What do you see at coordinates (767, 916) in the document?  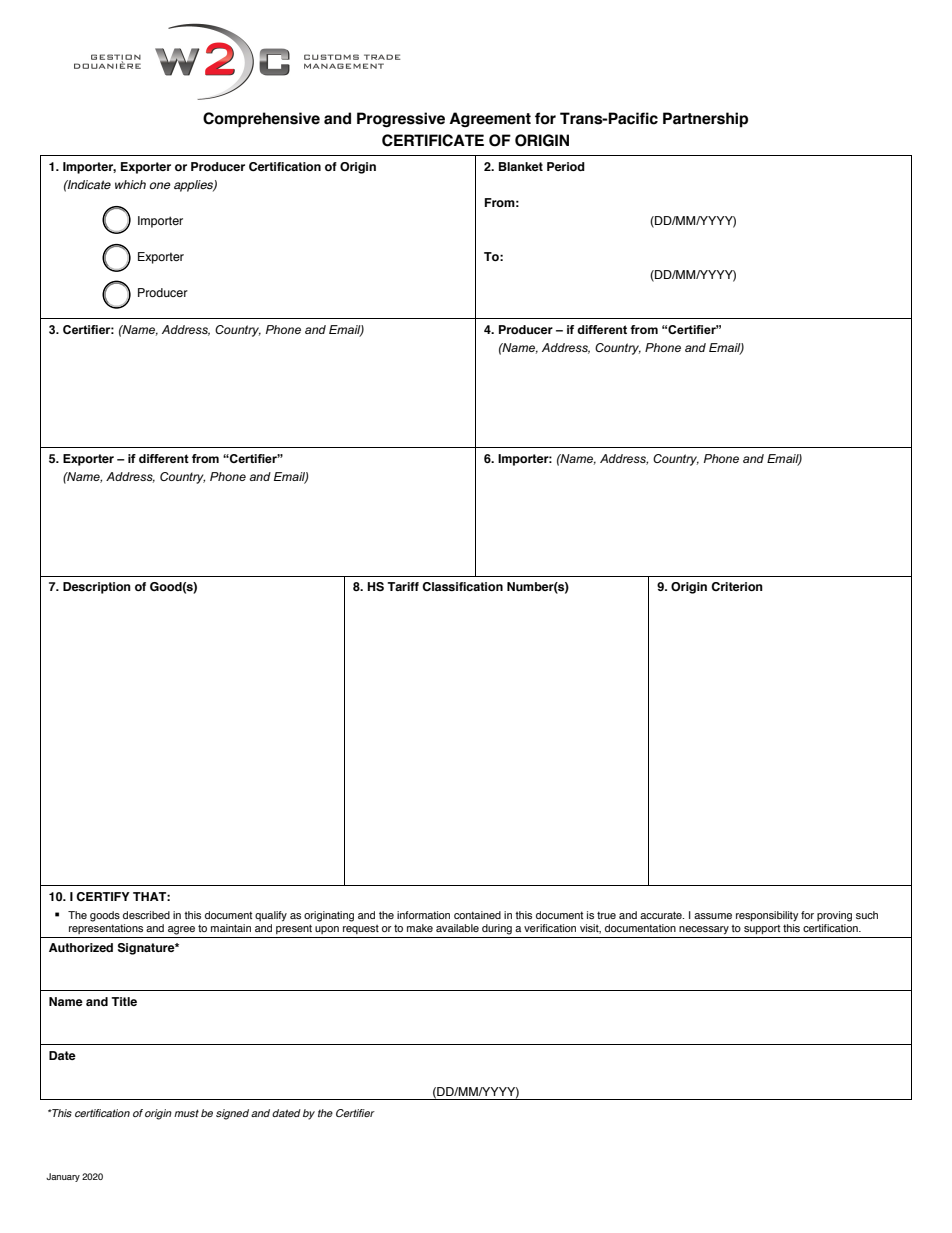 I see `responsibility` at bounding box center [767, 916].
